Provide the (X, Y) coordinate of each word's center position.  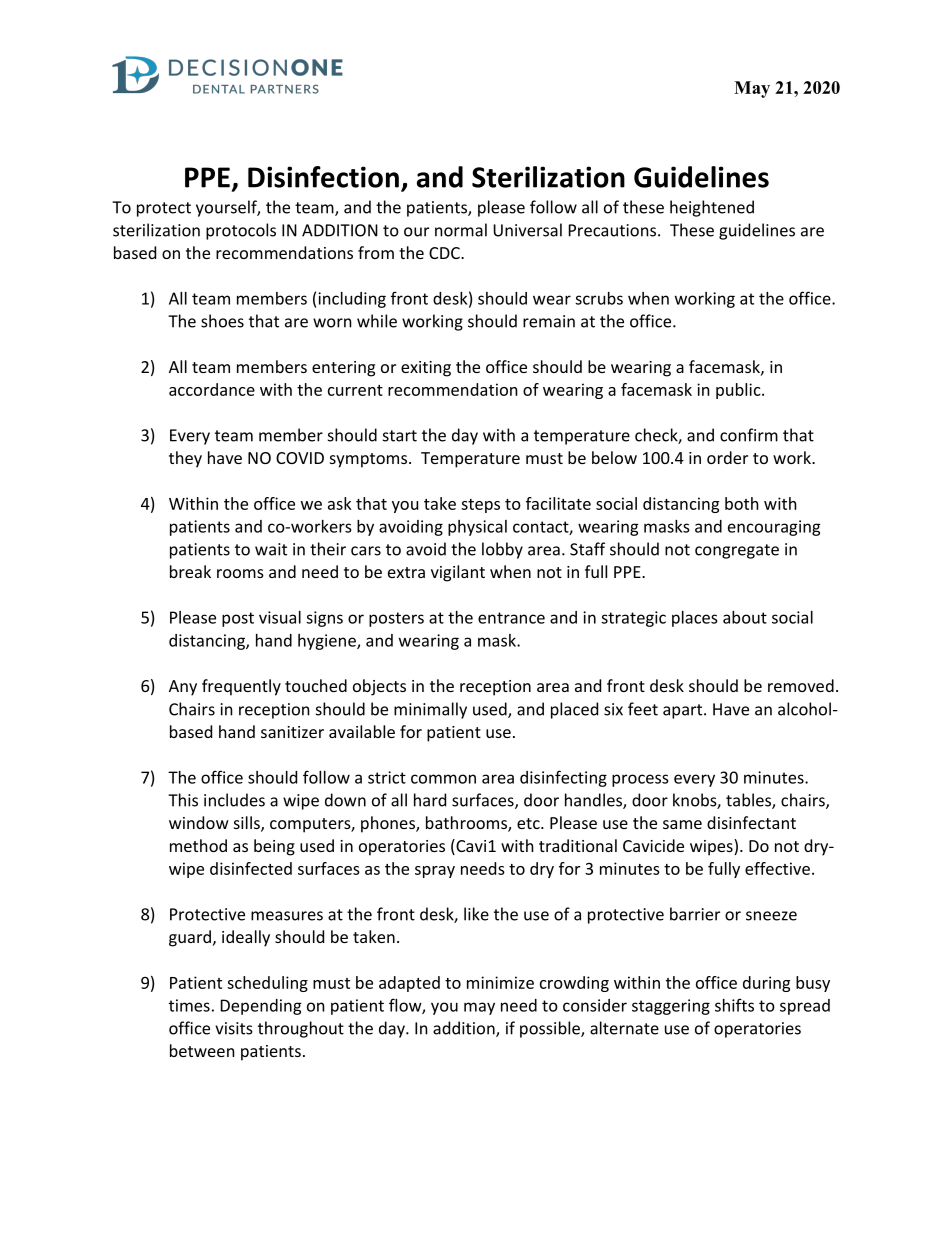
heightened (712, 208)
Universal (527, 230)
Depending (261, 1007)
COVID (300, 458)
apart (684, 711)
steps (480, 506)
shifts (734, 1005)
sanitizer (292, 732)
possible (551, 1029)
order (727, 457)
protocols (241, 231)
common (443, 779)
